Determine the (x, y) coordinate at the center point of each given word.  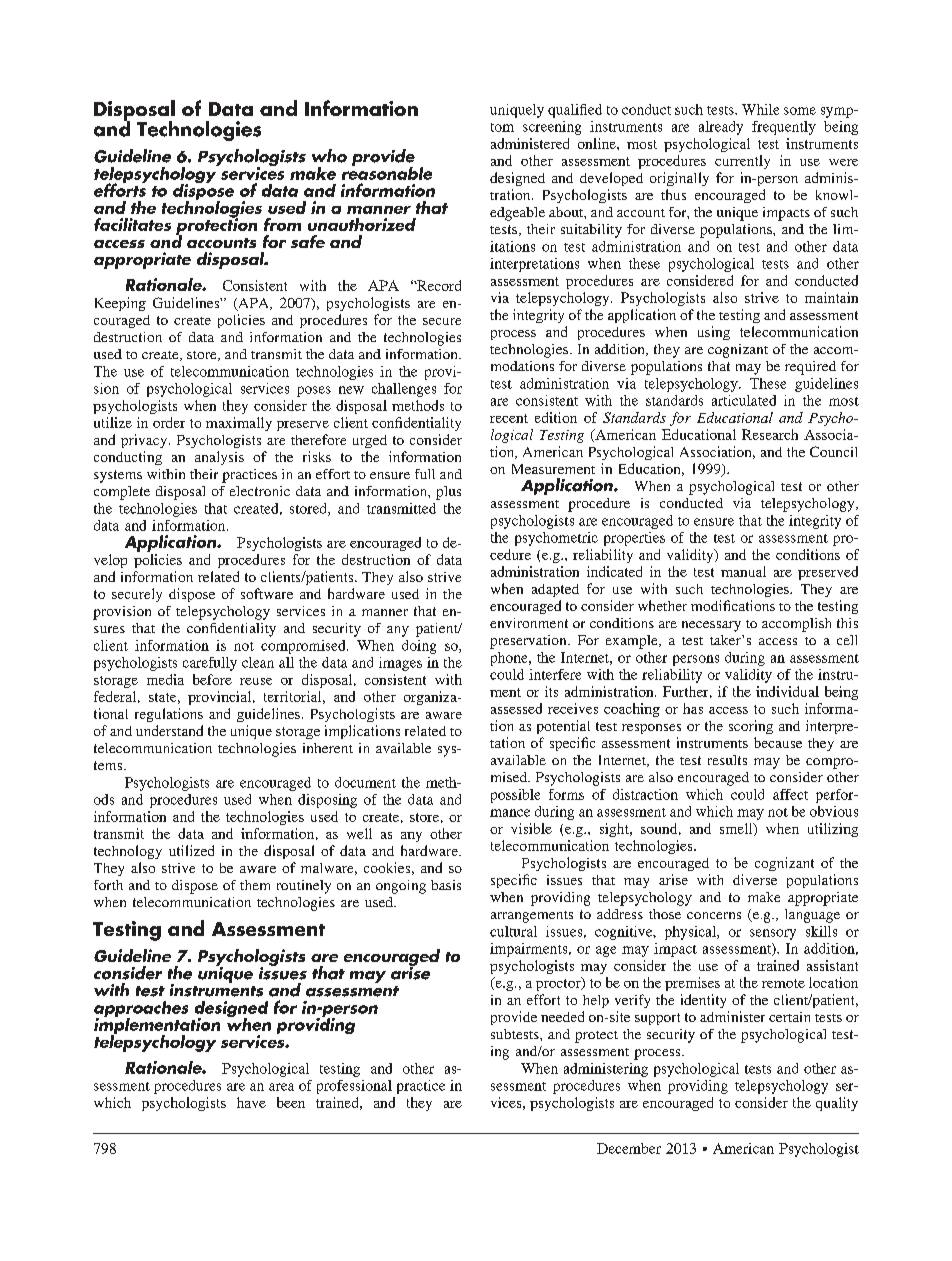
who (329, 156)
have (251, 1102)
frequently (784, 128)
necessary (711, 626)
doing (419, 647)
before (212, 679)
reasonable (387, 172)
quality (837, 1104)
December (629, 1148)
